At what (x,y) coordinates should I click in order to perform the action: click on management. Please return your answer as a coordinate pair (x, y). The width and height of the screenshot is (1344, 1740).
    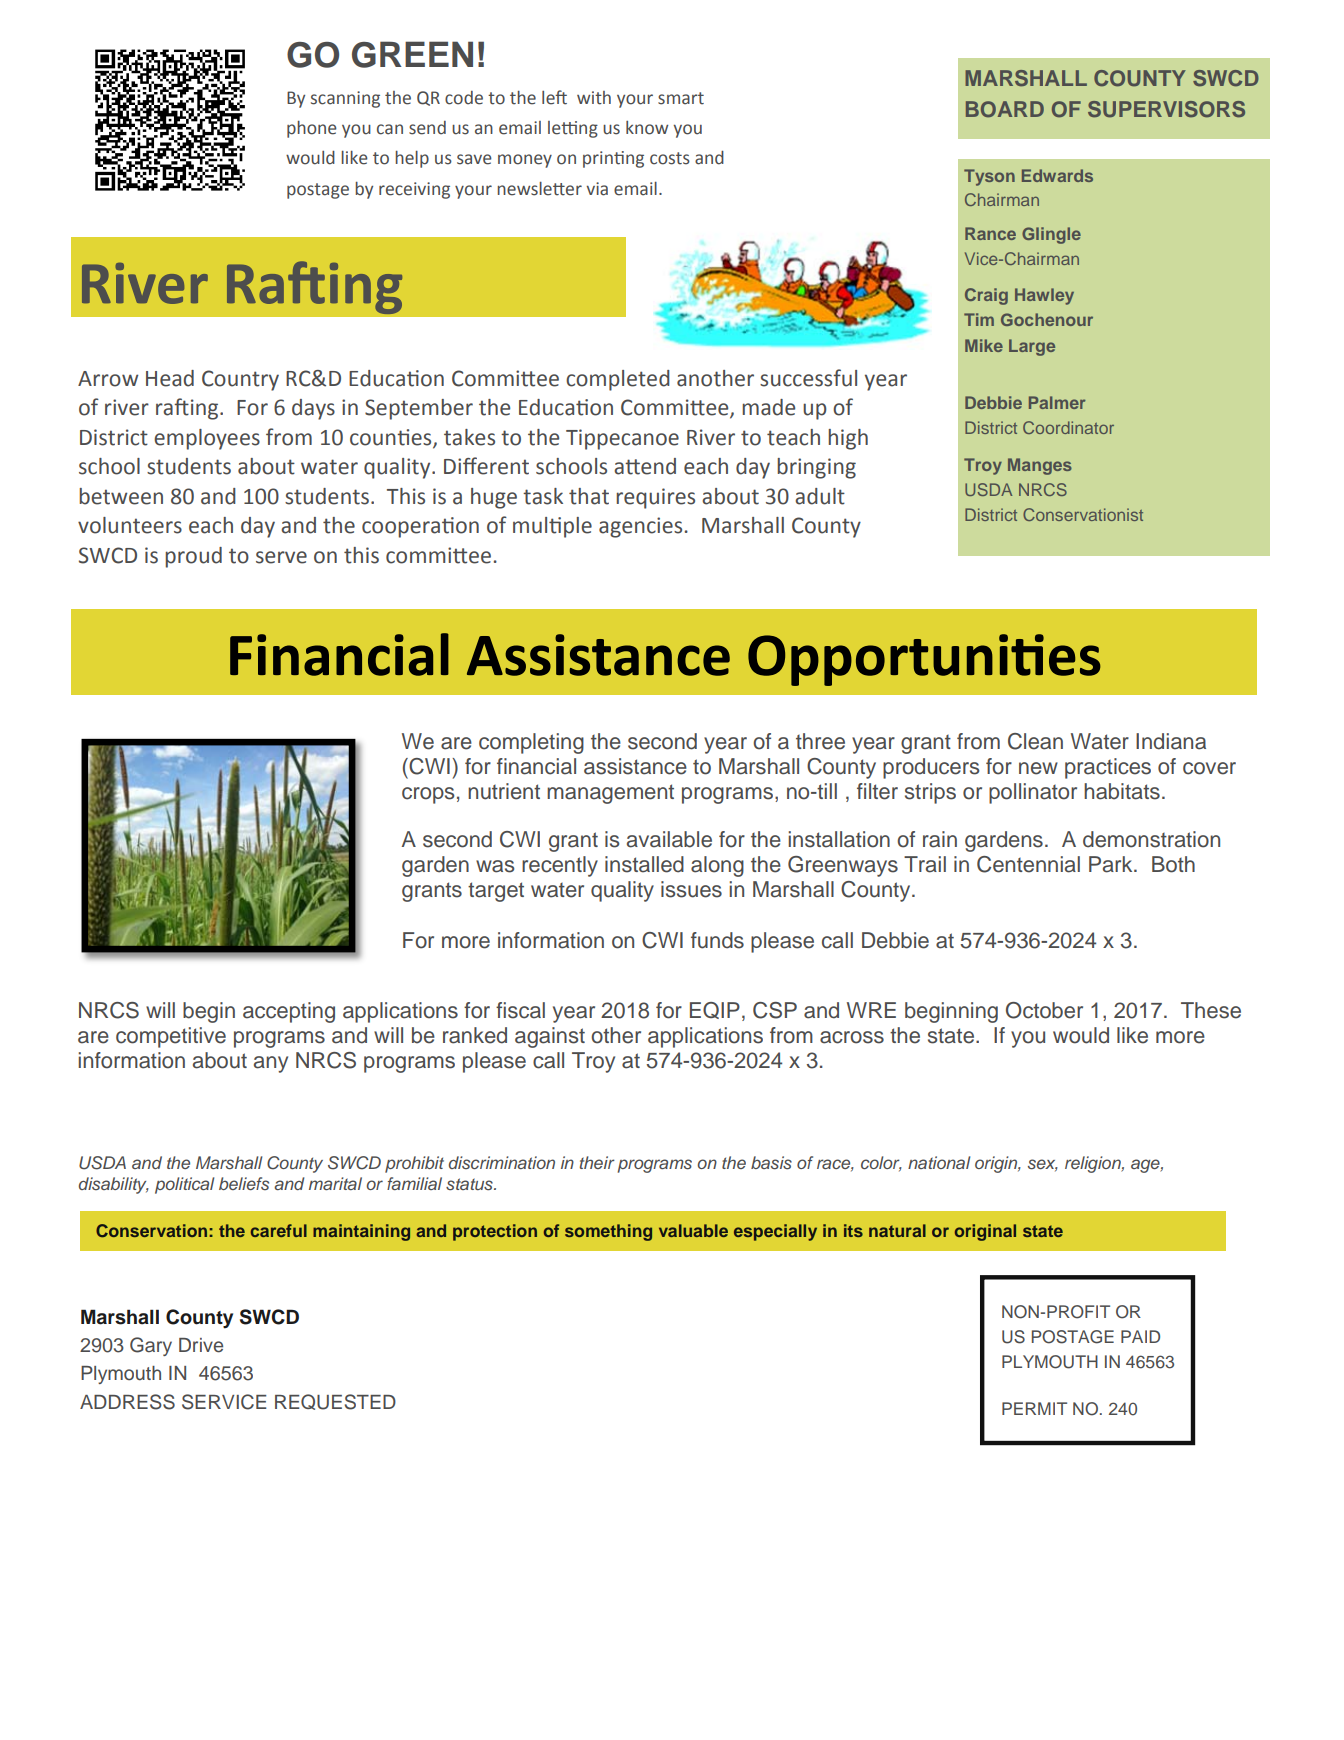
    Looking at the image, I should click on (610, 794).
